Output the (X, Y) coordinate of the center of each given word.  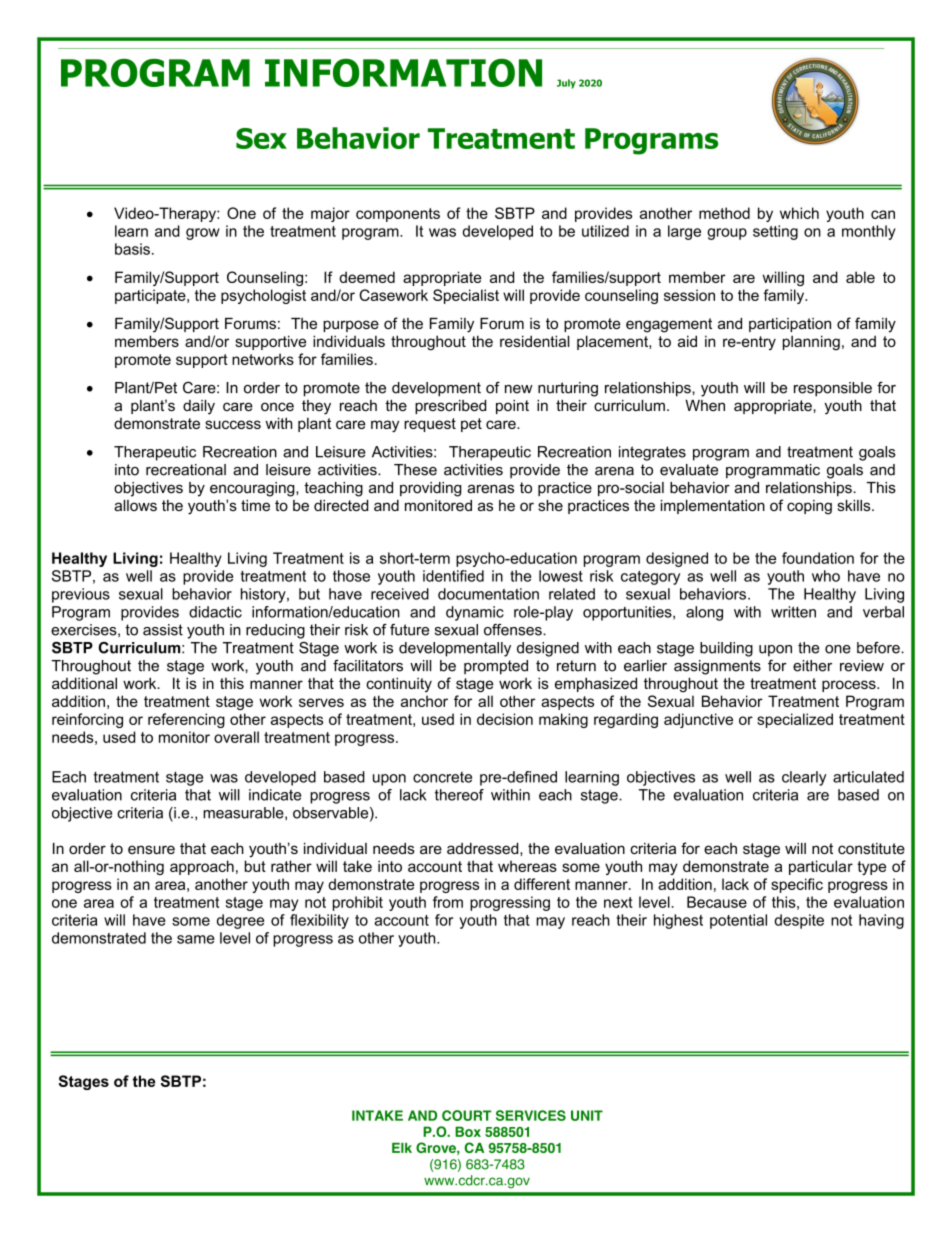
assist (163, 630)
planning (811, 342)
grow (203, 234)
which (799, 213)
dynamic (475, 613)
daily (199, 407)
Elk (402, 1148)
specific (797, 885)
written (793, 612)
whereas (527, 866)
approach (202, 867)
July (566, 84)
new (519, 389)
